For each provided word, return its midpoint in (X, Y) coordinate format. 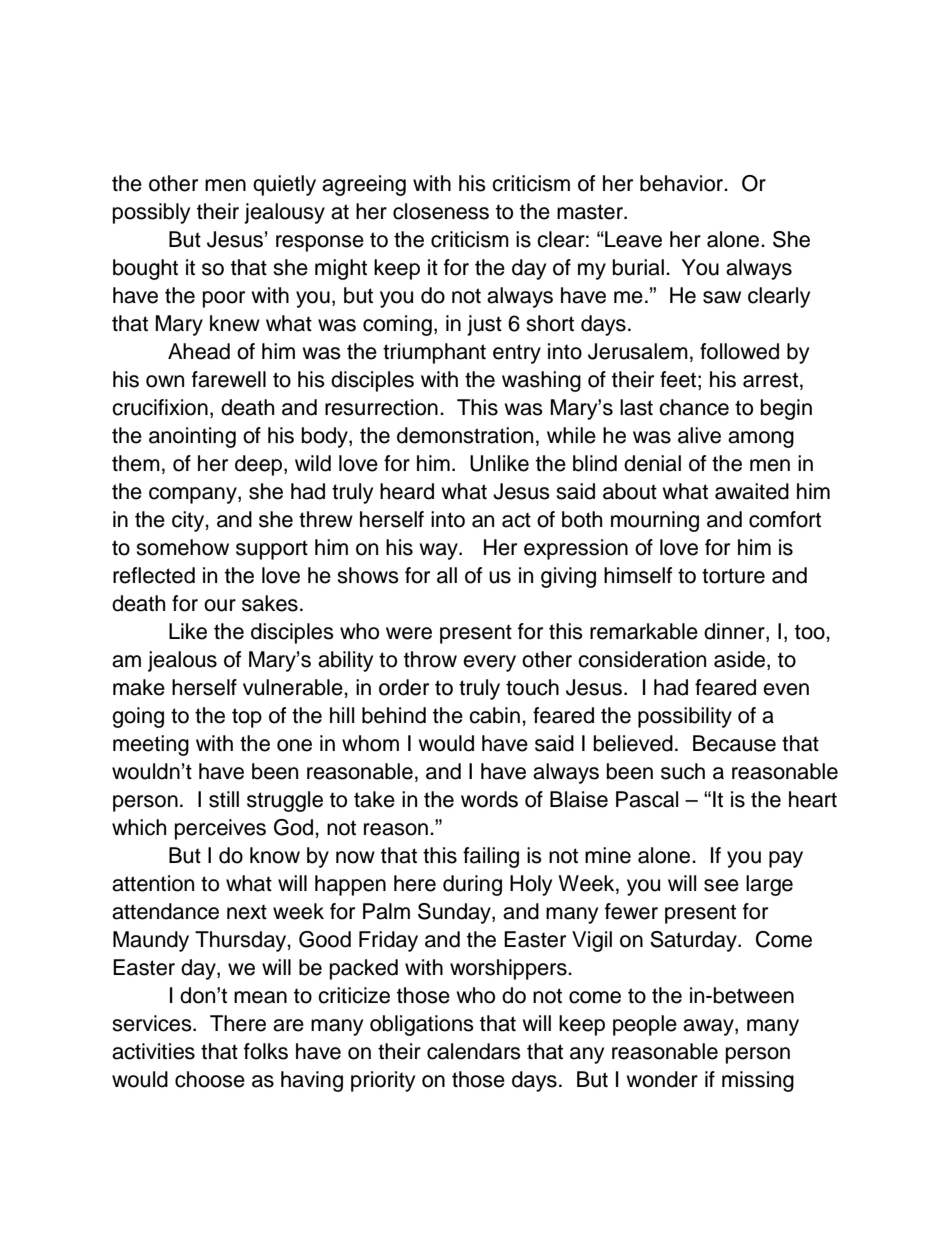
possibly (151, 213)
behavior (683, 183)
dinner (735, 632)
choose (210, 1079)
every (489, 663)
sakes (270, 603)
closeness (441, 211)
